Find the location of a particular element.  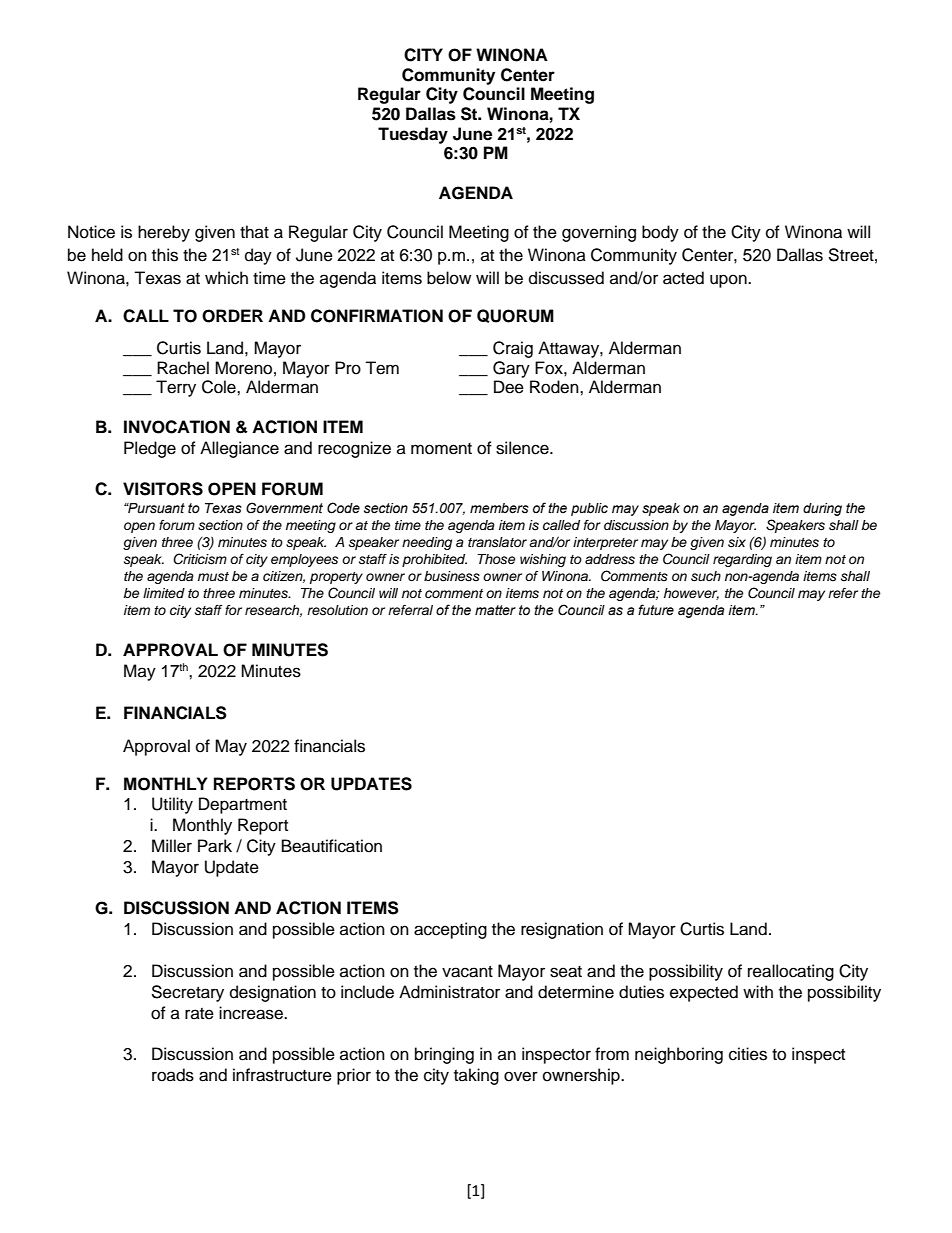

roads is located at coordinates (173, 1075).
